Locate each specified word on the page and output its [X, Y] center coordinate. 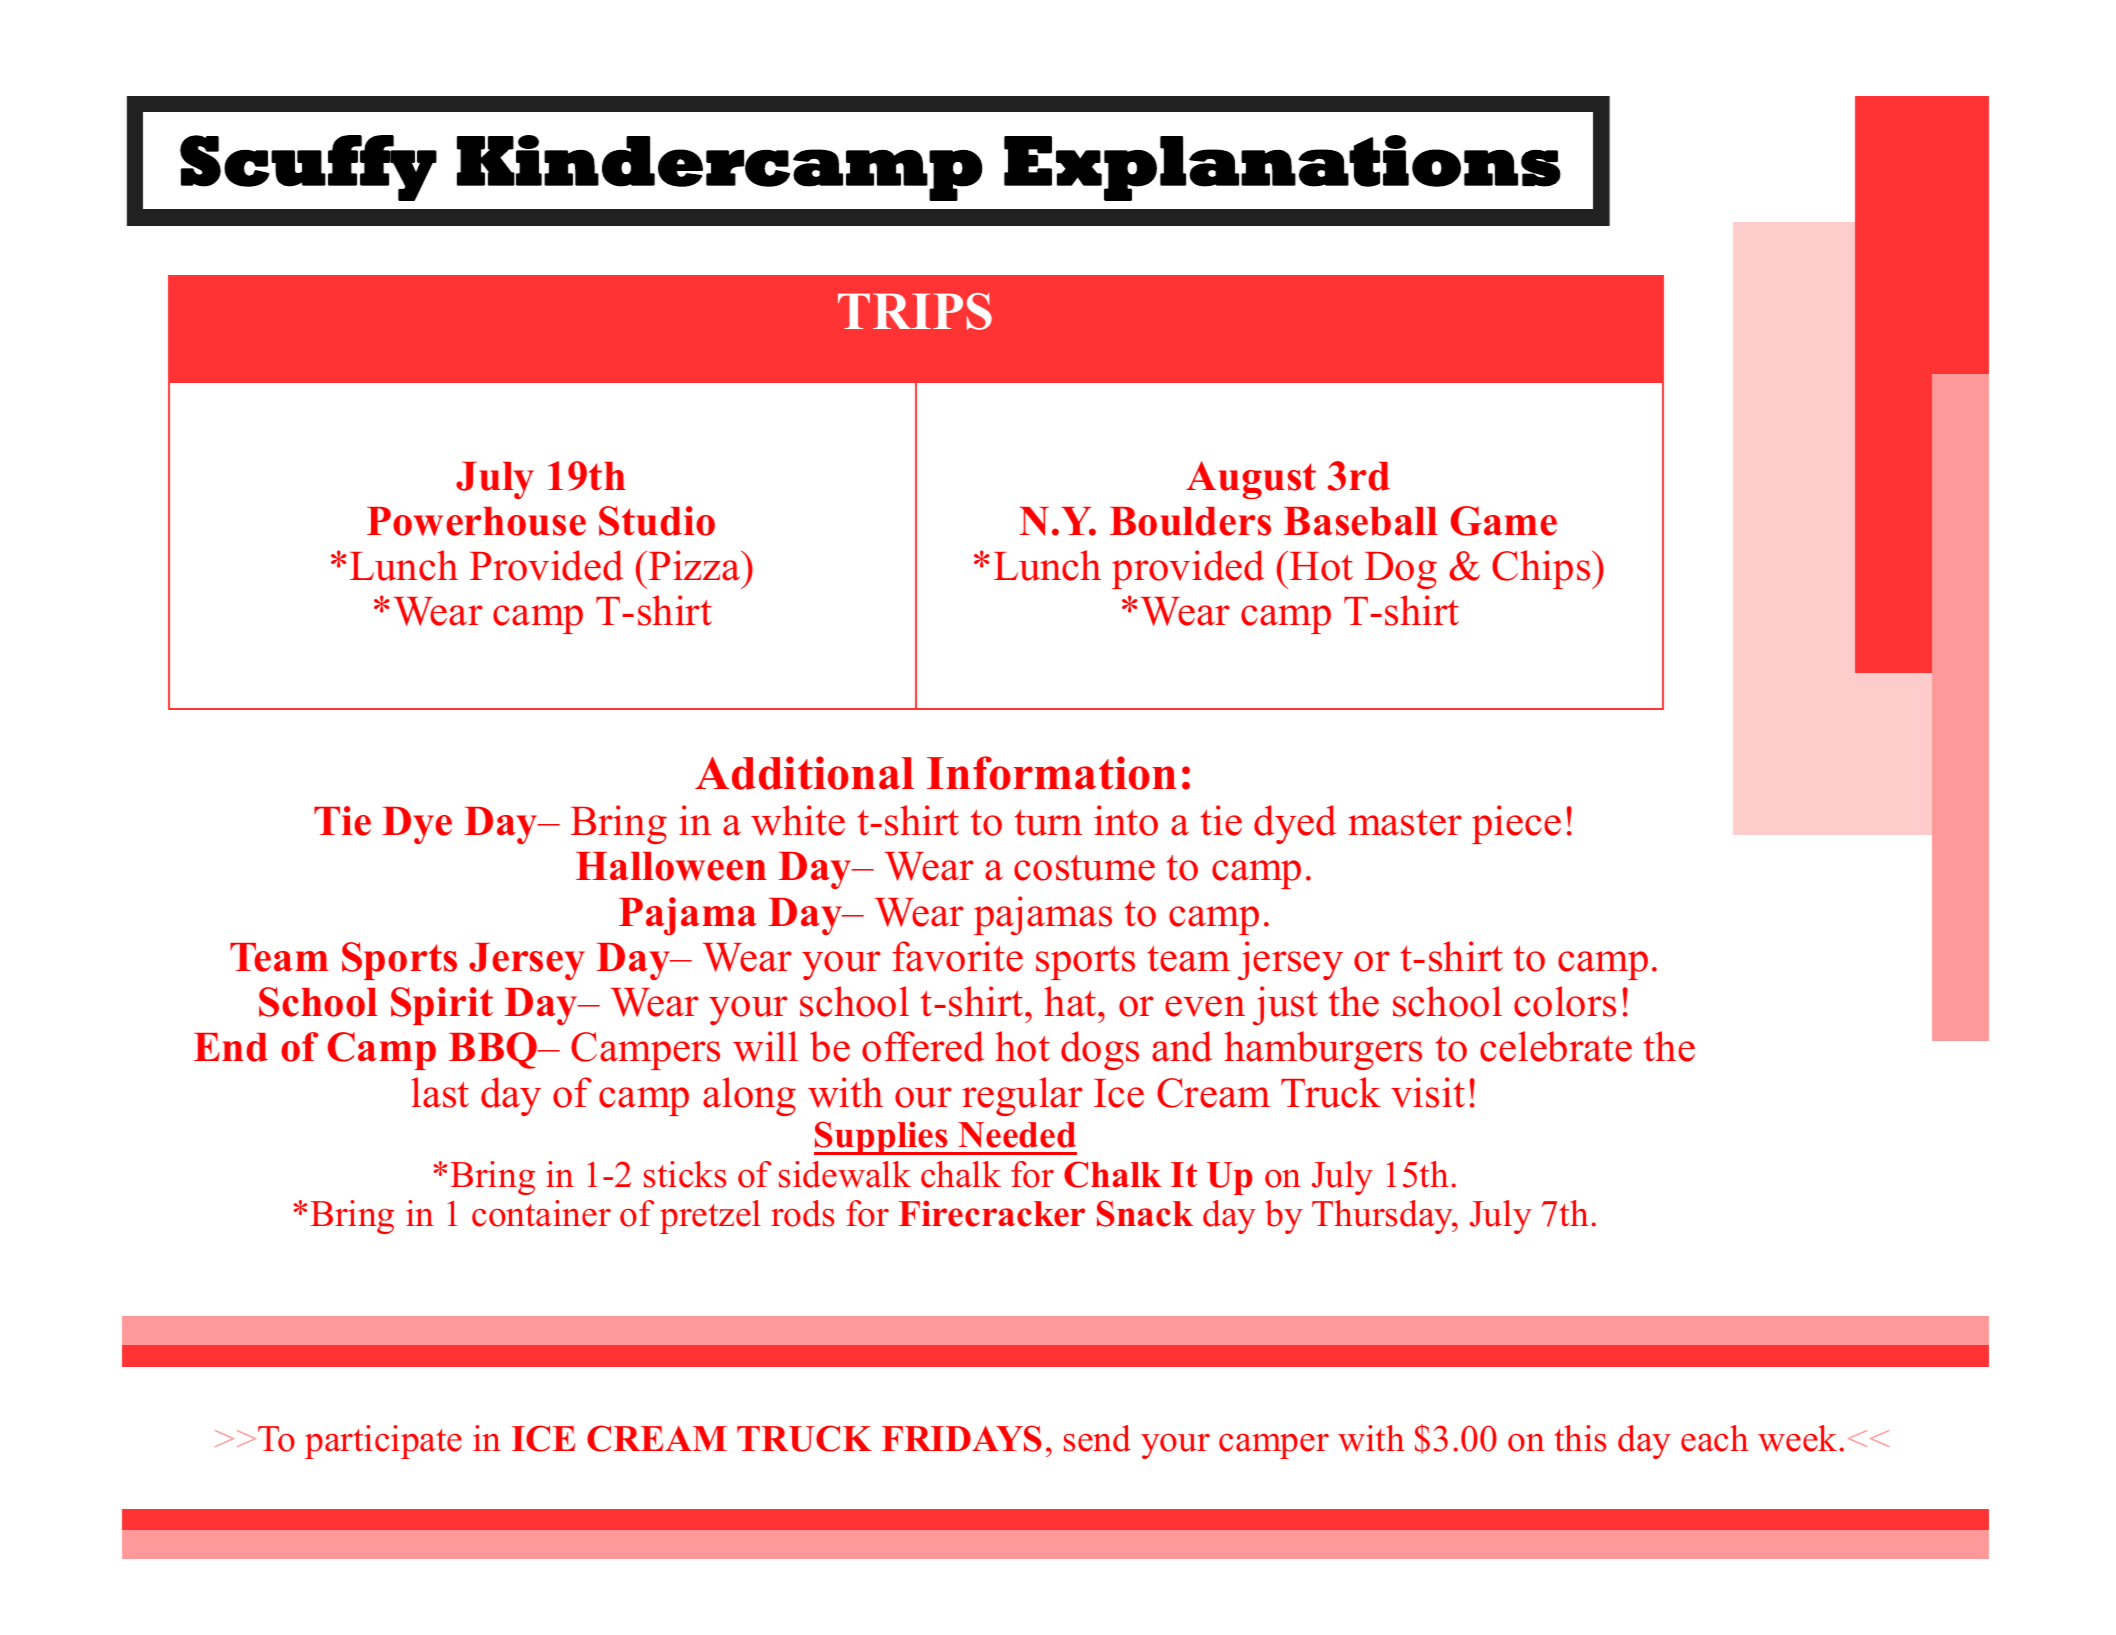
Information [1052, 773]
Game [1504, 521]
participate [383, 1442]
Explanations [1282, 168]
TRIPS [915, 311]
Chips [1542, 569]
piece [1516, 824]
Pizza [696, 565]
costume [1084, 868]
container [541, 1213]
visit [1428, 1092]
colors [1565, 1001]
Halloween [671, 866]
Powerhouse [476, 521]
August [1251, 480]
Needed [1017, 1135]
